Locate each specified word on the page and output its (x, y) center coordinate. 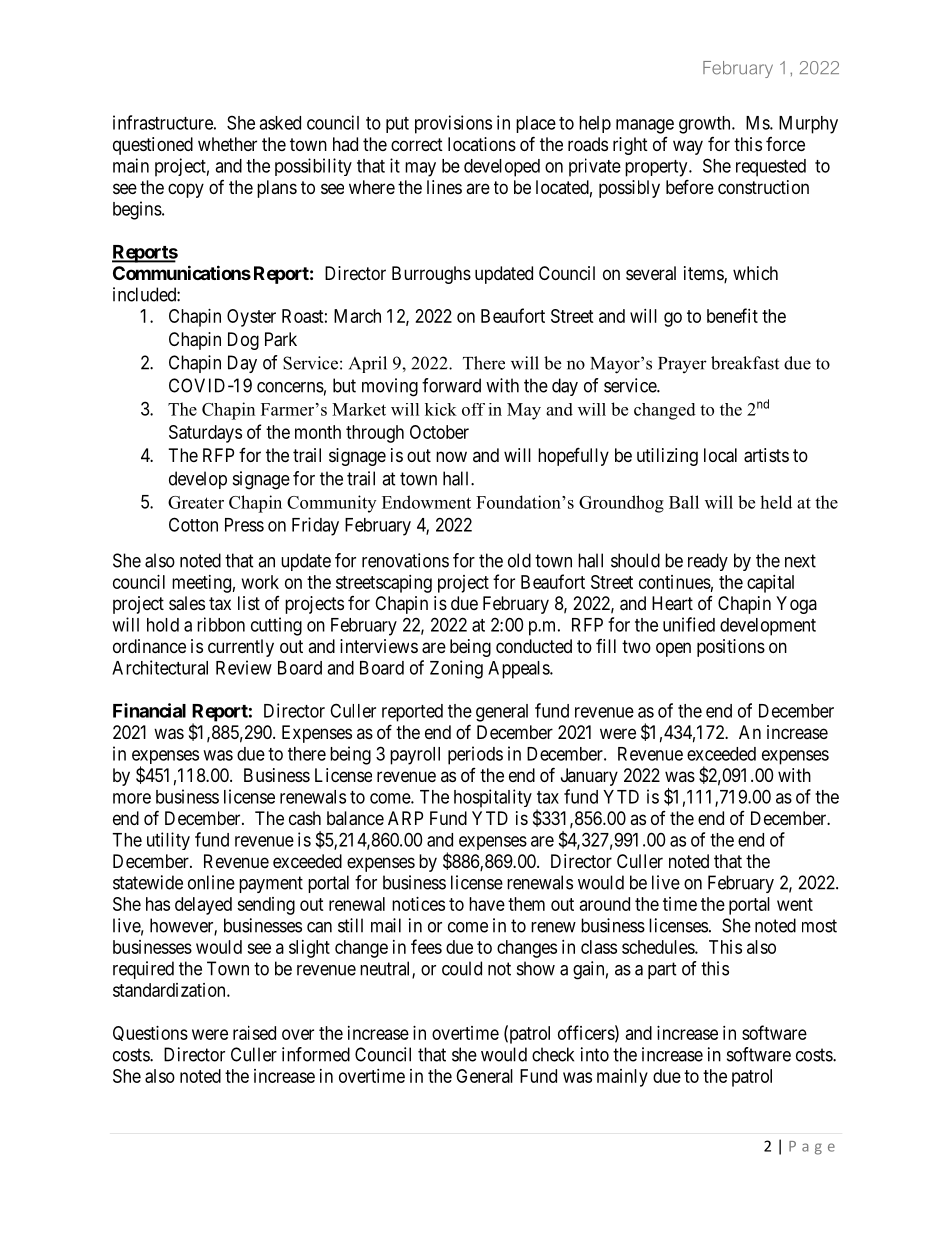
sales (187, 603)
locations (482, 144)
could (462, 968)
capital (770, 584)
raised (254, 1033)
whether (227, 144)
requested (771, 168)
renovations (405, 560)
